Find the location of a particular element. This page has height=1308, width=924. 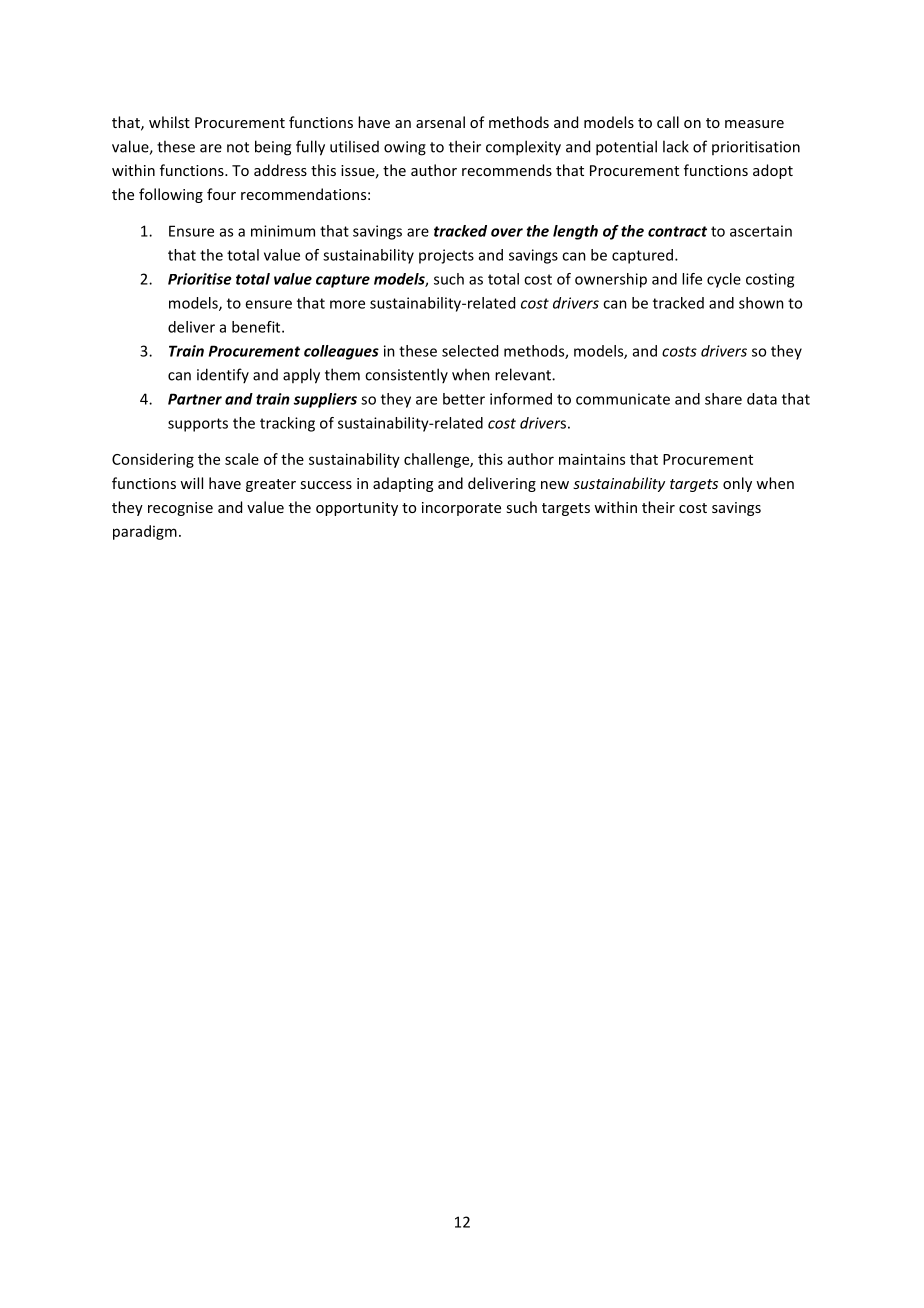

better is located at coordinates (464, 399).
